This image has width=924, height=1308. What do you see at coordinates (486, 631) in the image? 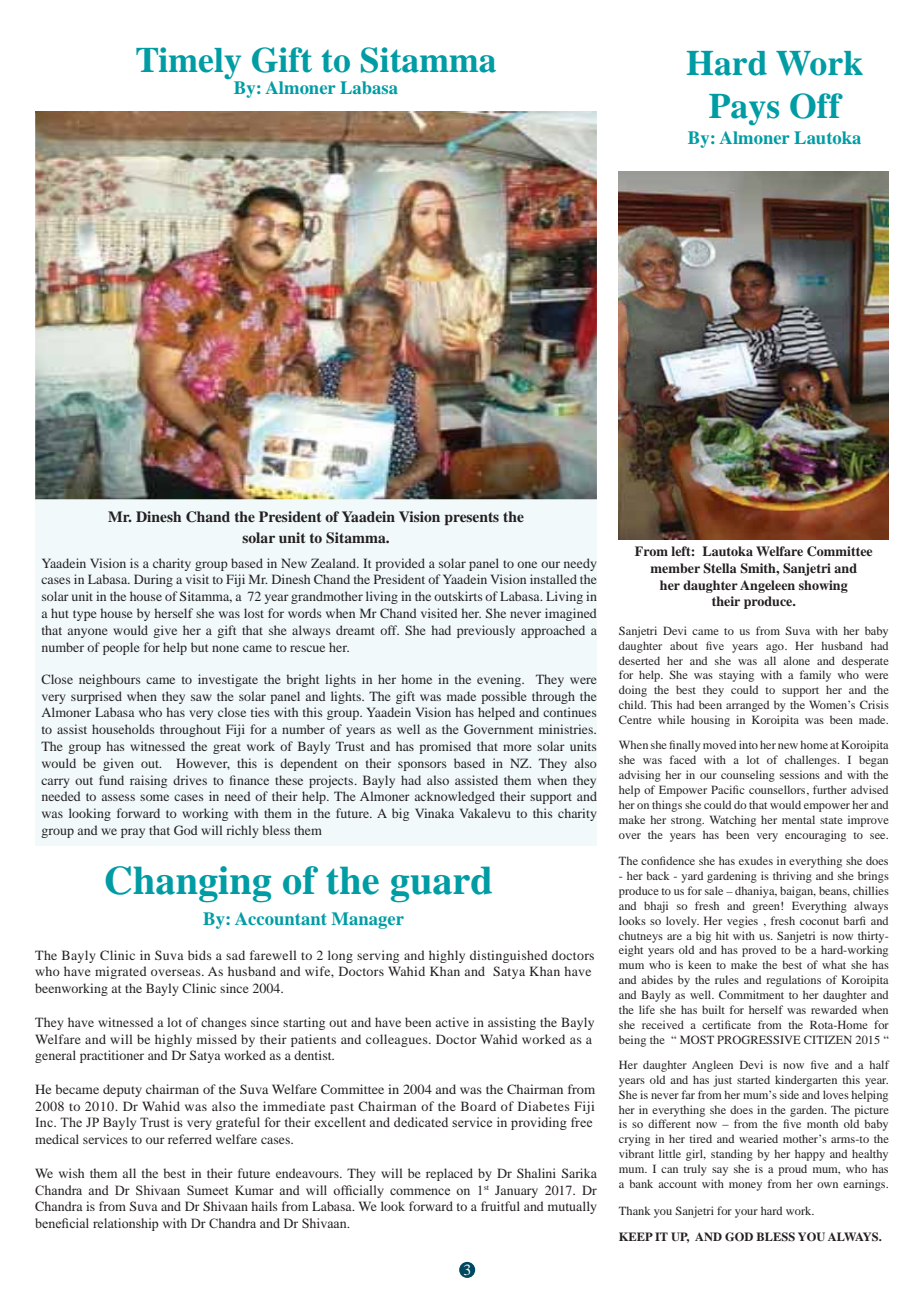
I see `previously` at bounding box center [486, 631].
